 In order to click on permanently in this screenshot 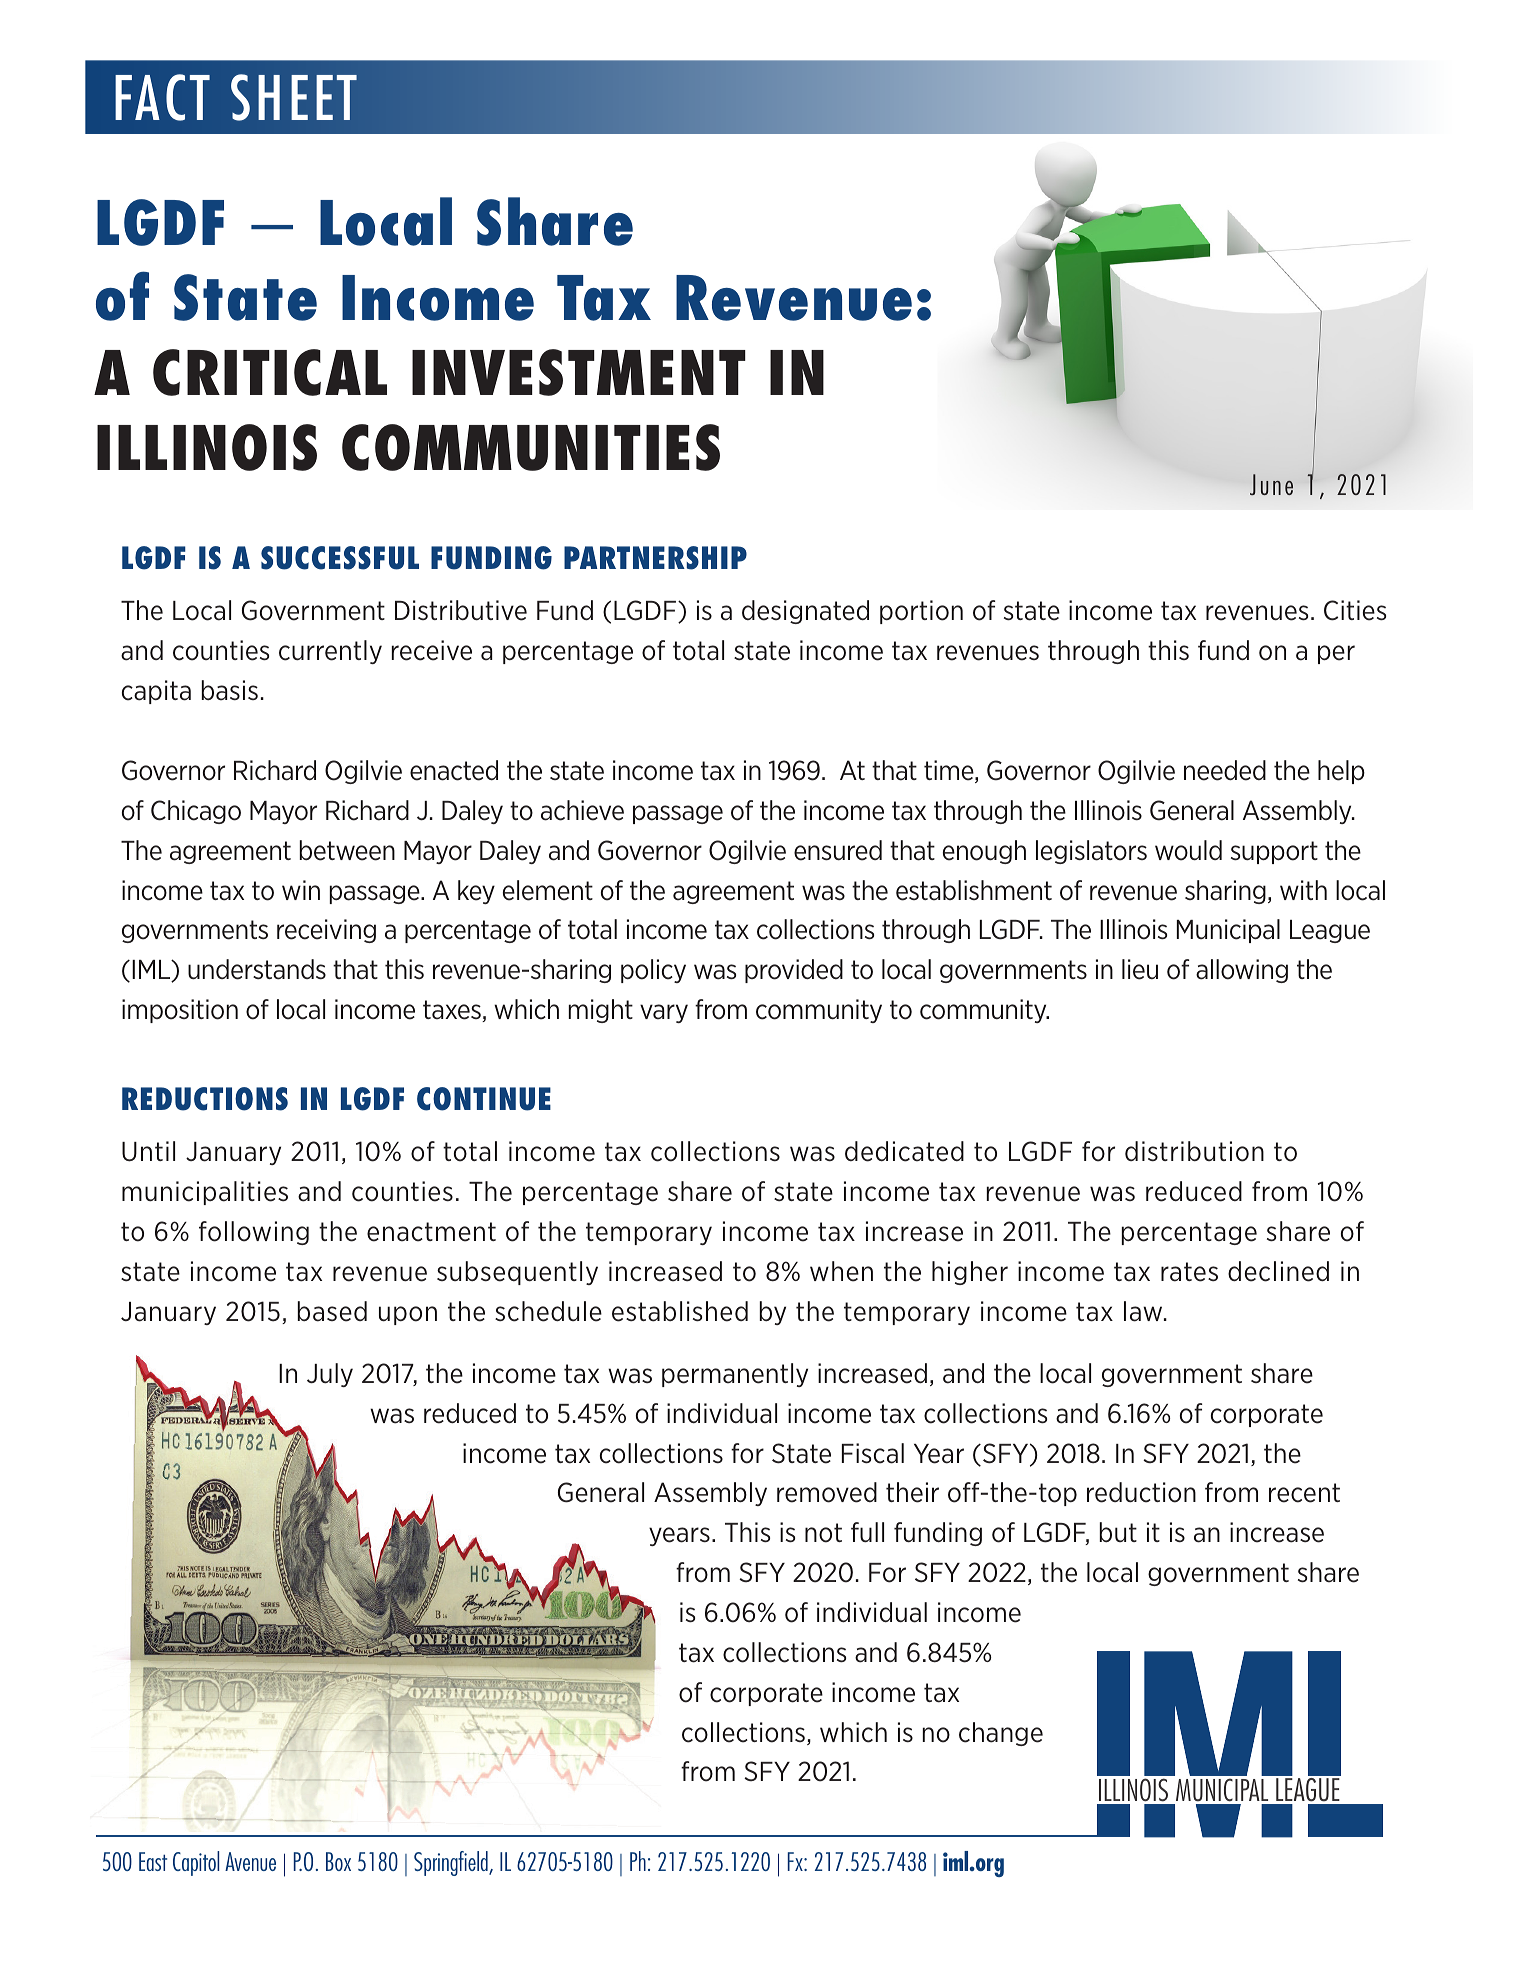, I will do `click(735, 1375)`.
